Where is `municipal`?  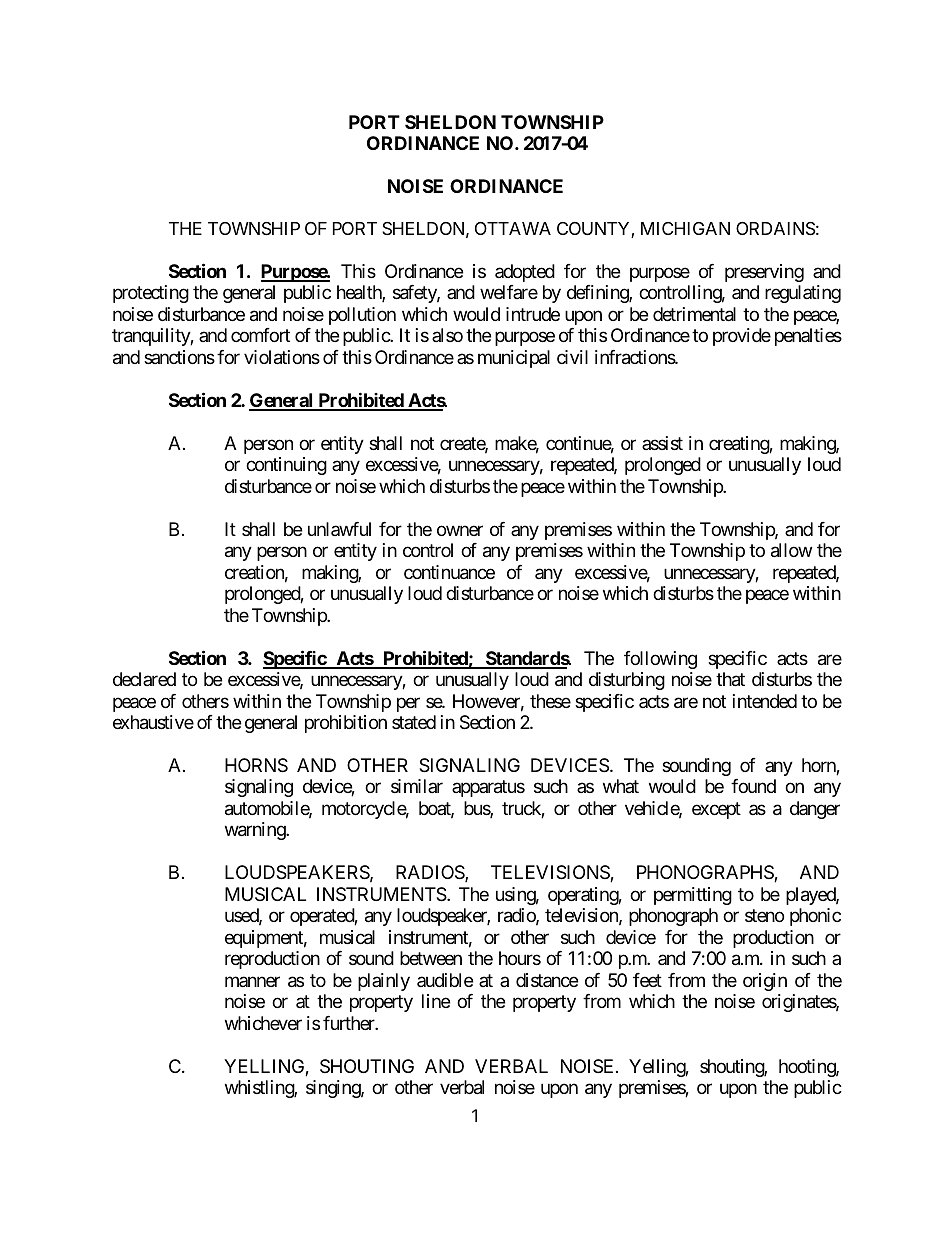 municipal is located at coordinates (514, 359).
